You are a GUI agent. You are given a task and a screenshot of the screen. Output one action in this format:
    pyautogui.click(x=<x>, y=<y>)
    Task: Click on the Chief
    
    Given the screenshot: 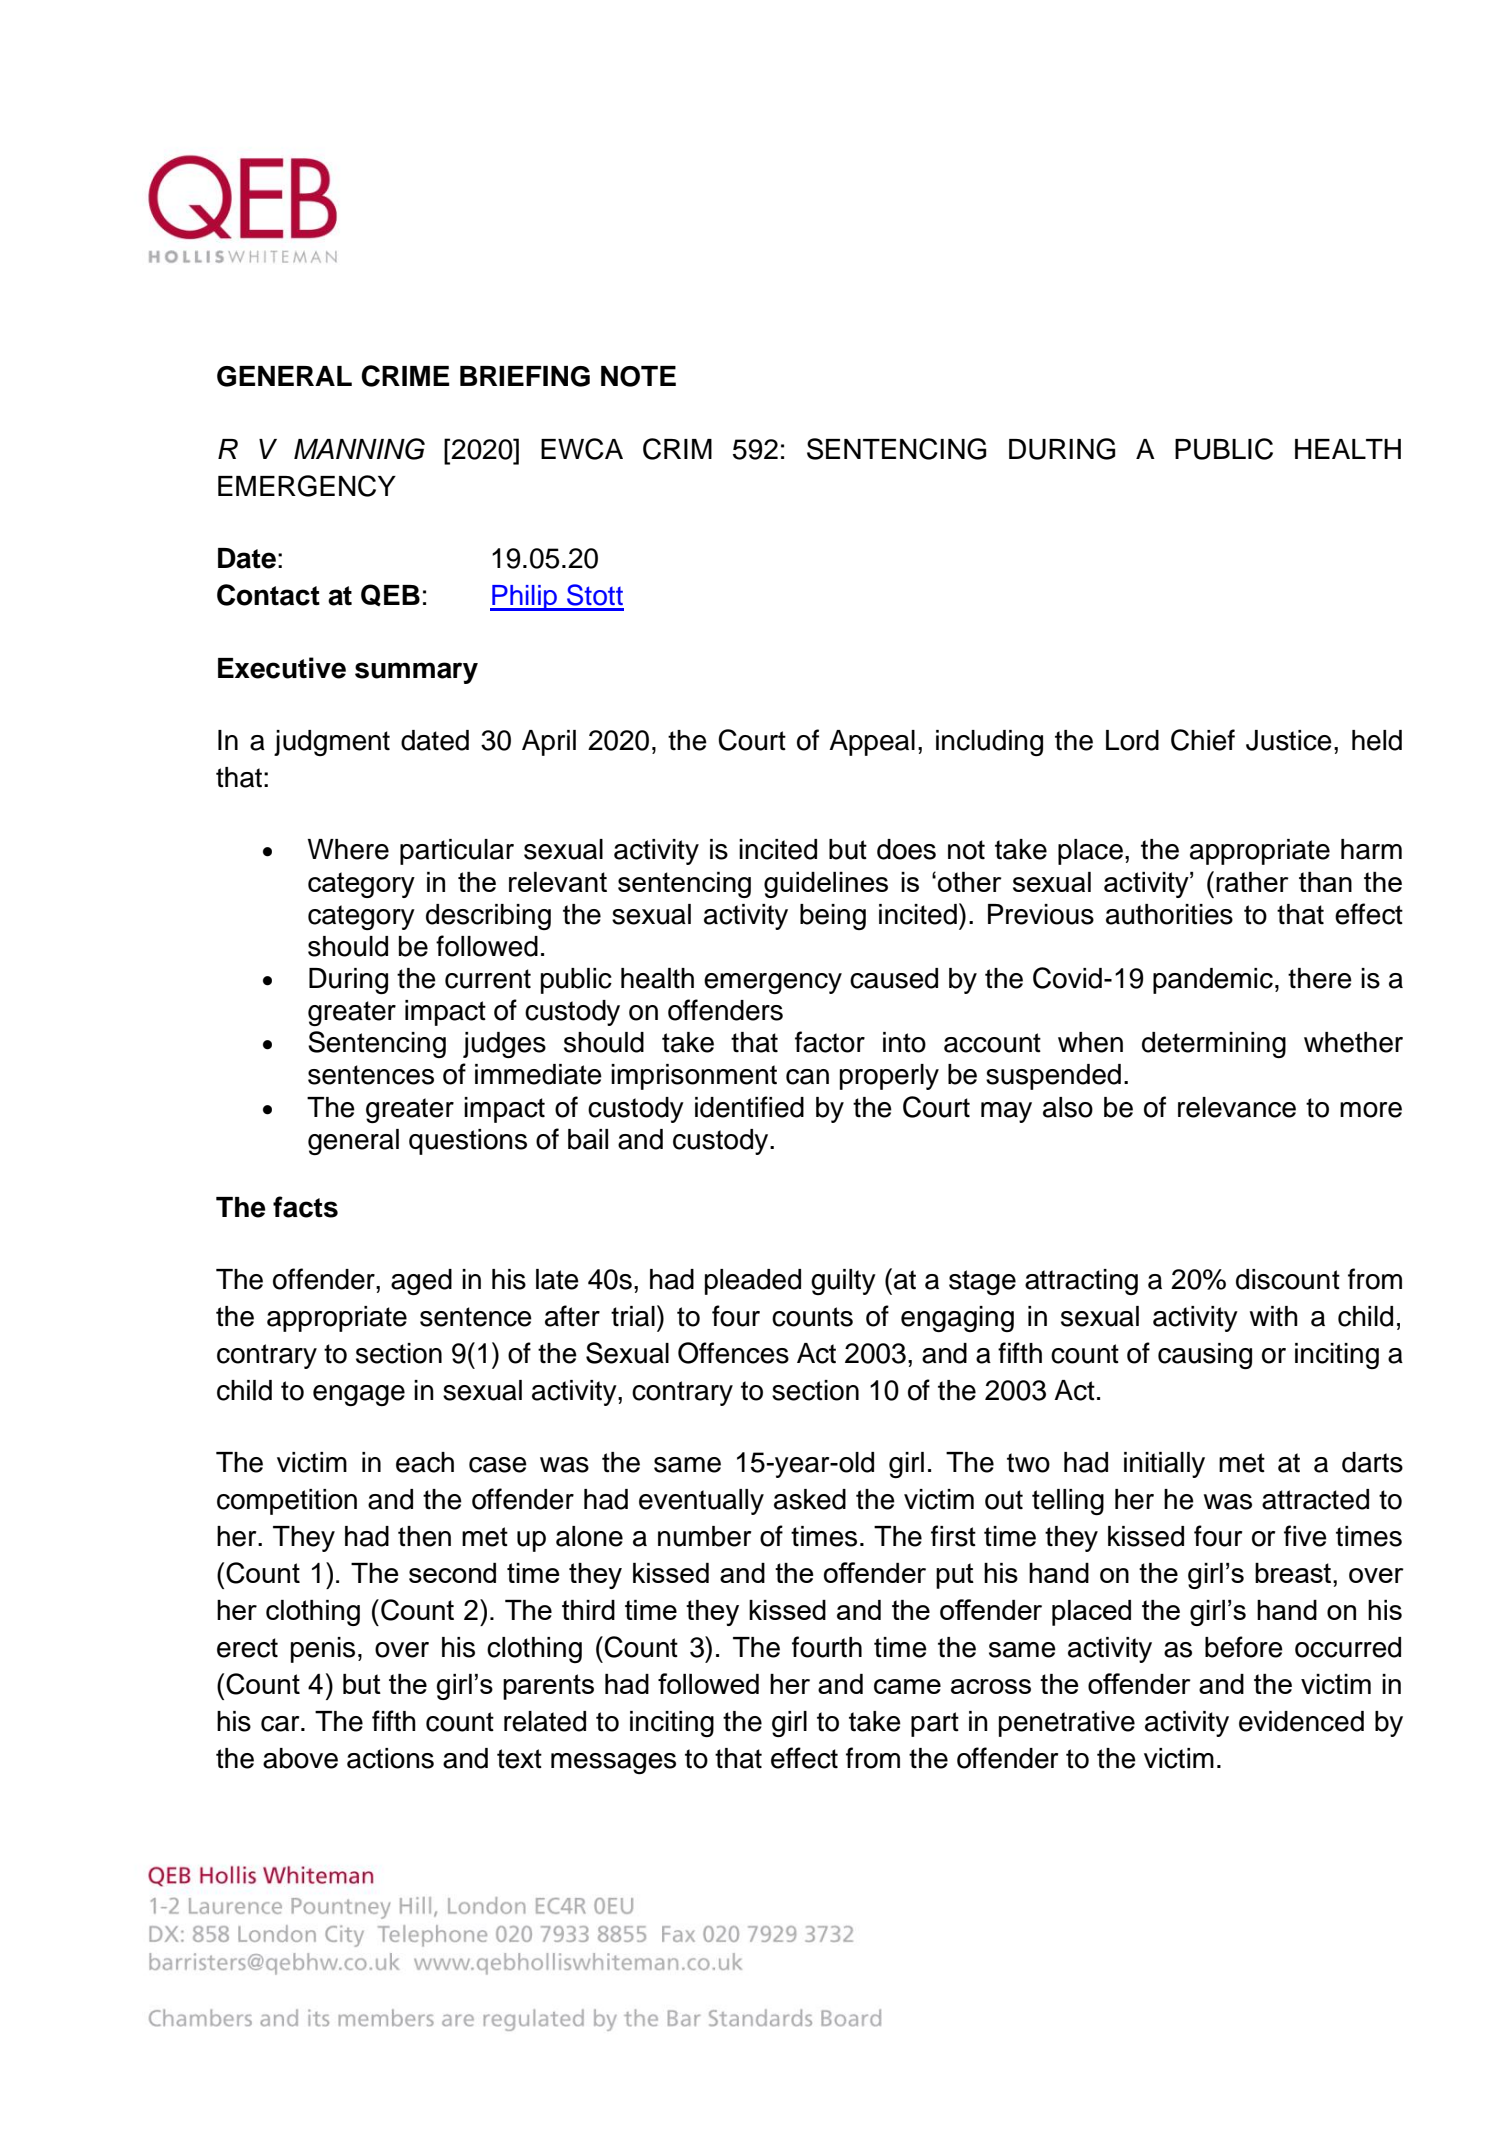 What is the action you would take?
    pyautogui.click(x=1203, y=740)
